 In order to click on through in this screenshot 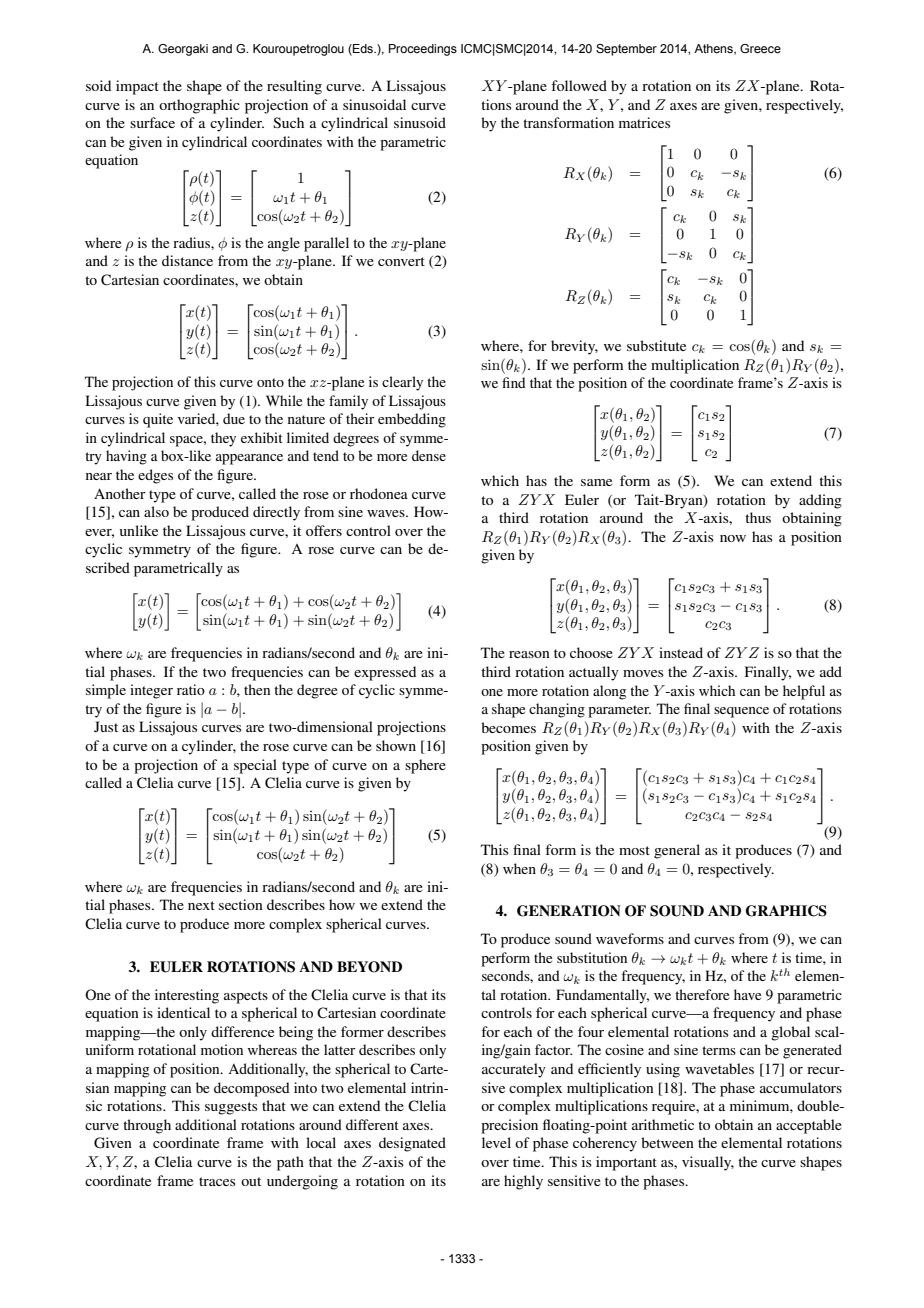, I will do `click(147, 1126)`.
